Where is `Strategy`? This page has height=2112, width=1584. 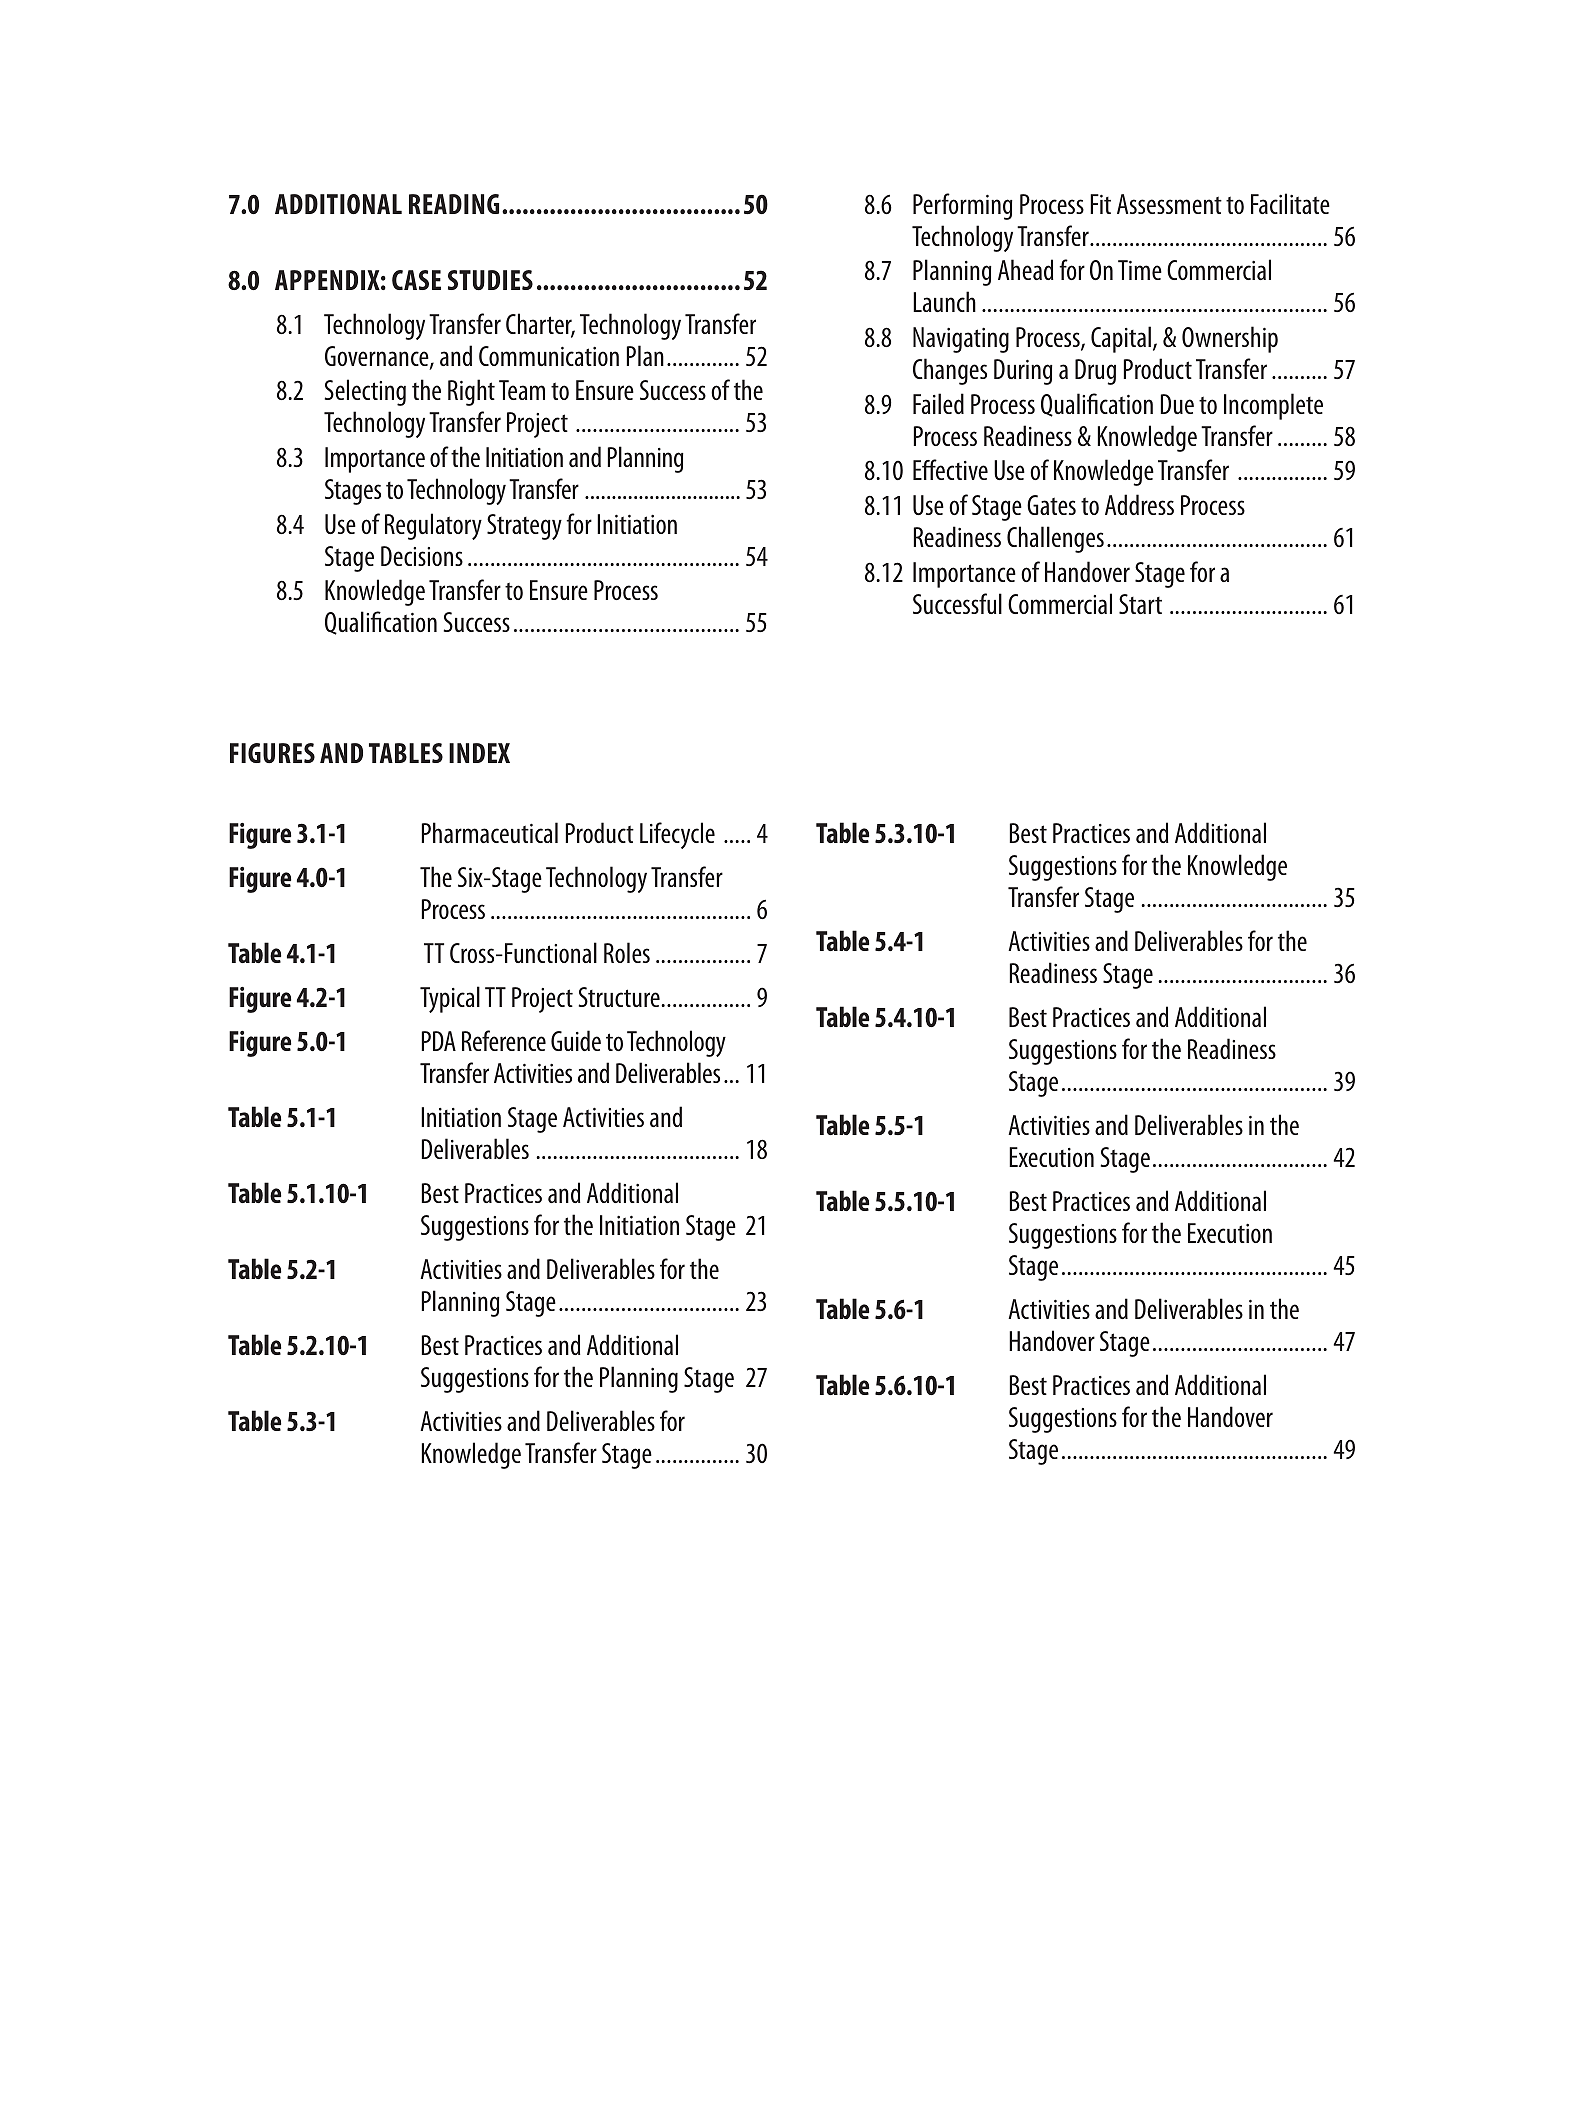 Strategy is located at coordinates (524, 527).
